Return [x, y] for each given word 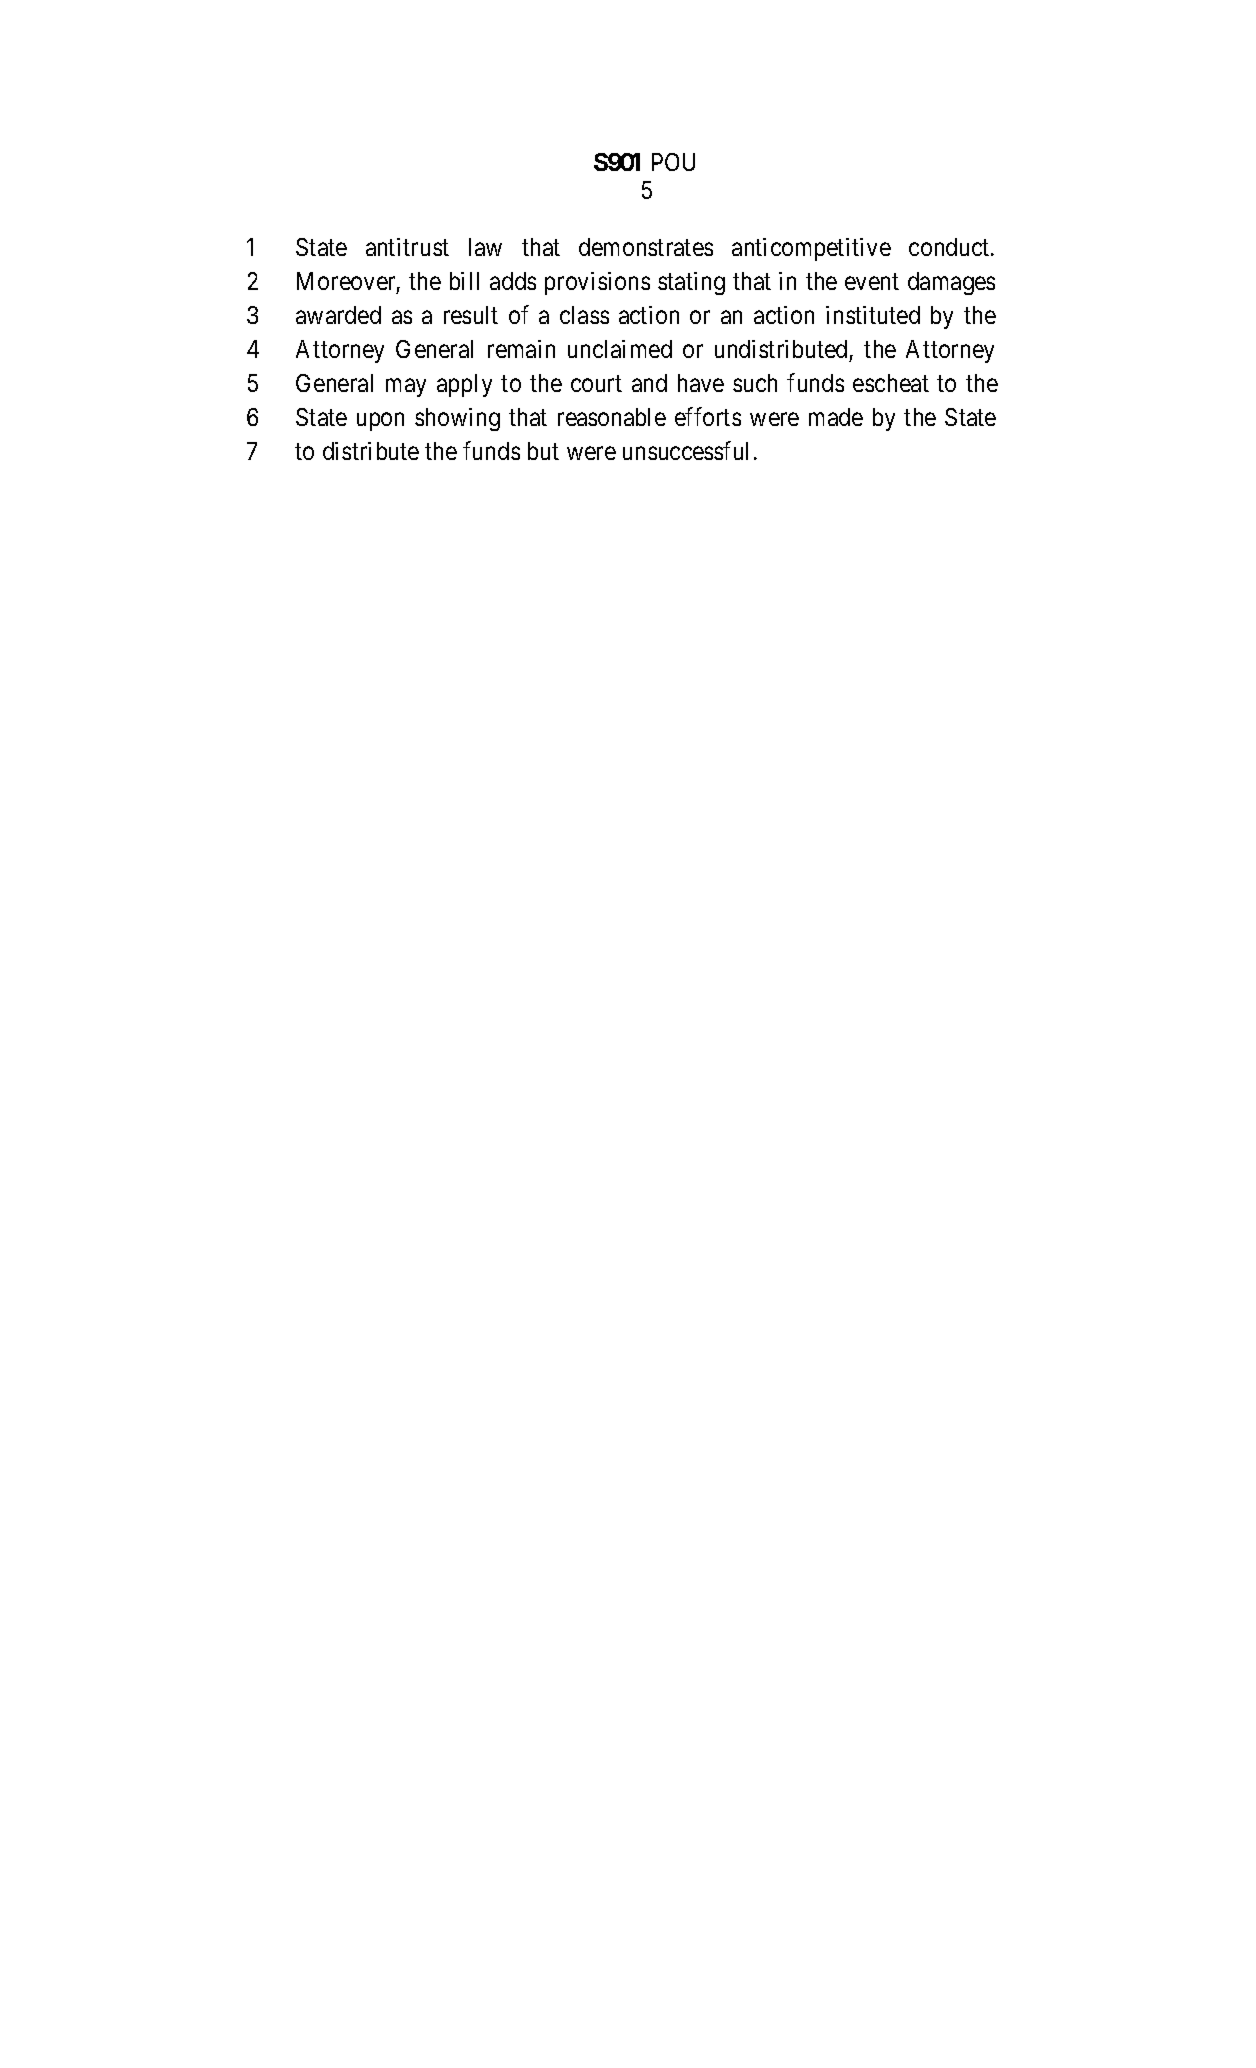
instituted [873, 315]
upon [380, 422]
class [584, 315]
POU [673, 162]
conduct [950, 247]
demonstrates [646, 247]
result [471, 315]
